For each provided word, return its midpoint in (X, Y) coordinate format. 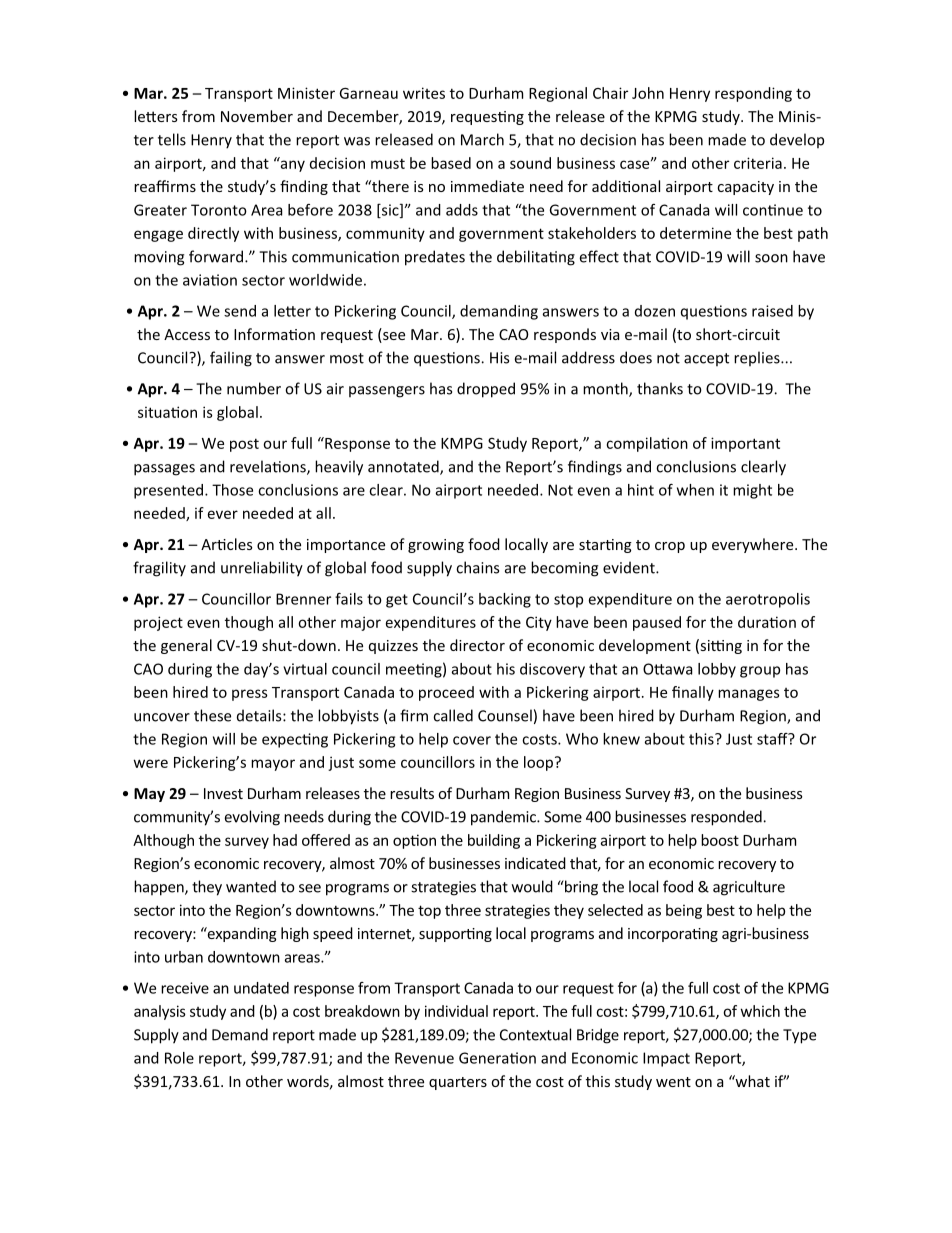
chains (477, 567)
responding (753, 94)
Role (179, 1058)
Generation (497, 1058)
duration (767, 622)
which (760, 1011)
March (482, 139)
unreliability (262, 569)
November (257, 116)
